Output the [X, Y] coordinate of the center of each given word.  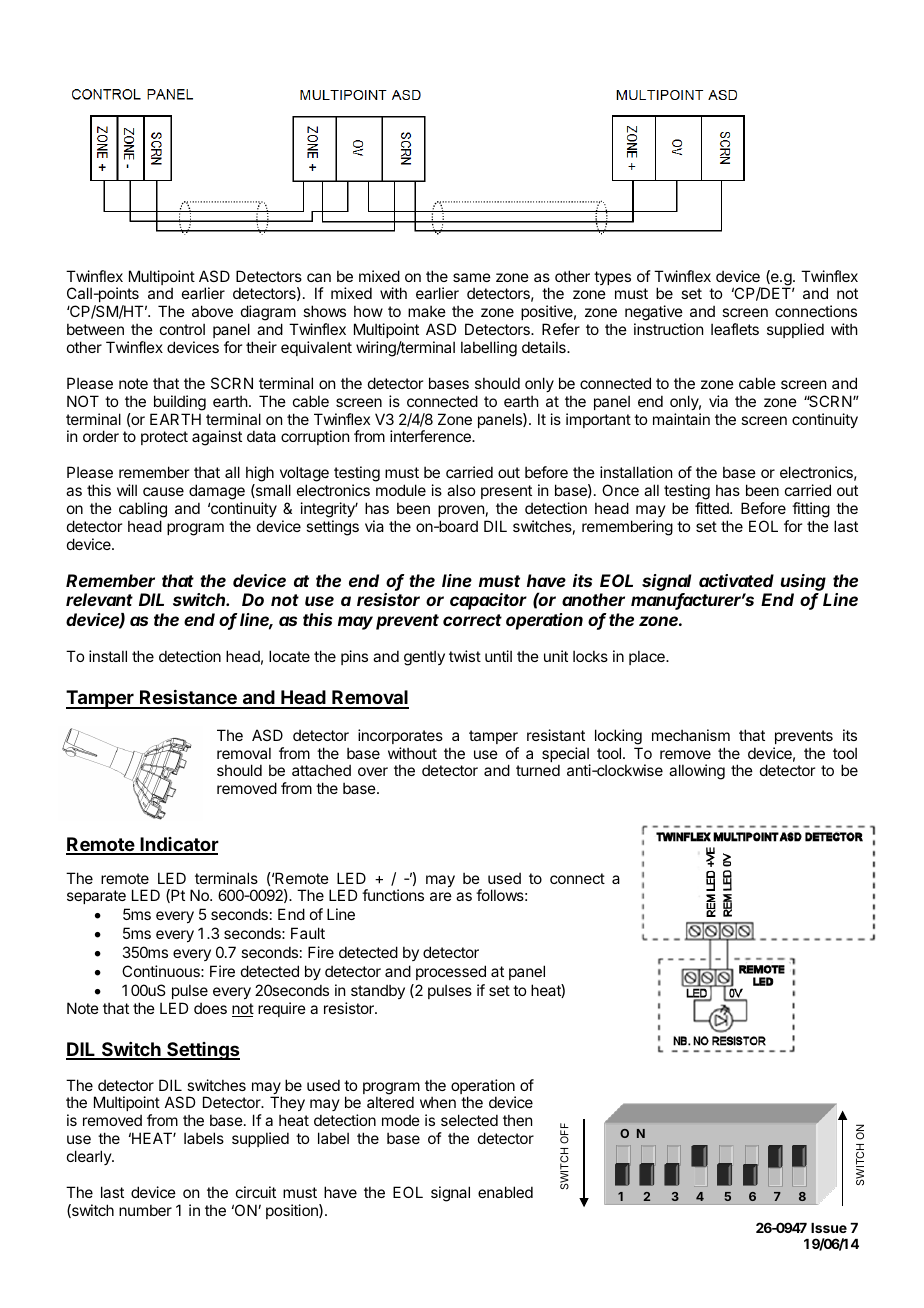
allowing [697, 772]
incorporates [400, 736]
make [427, 311]
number [145, 1210]
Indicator [178, 845]
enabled [505, 1192]
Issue [829, 1228]
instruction [668, 329]
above [212, 311]
